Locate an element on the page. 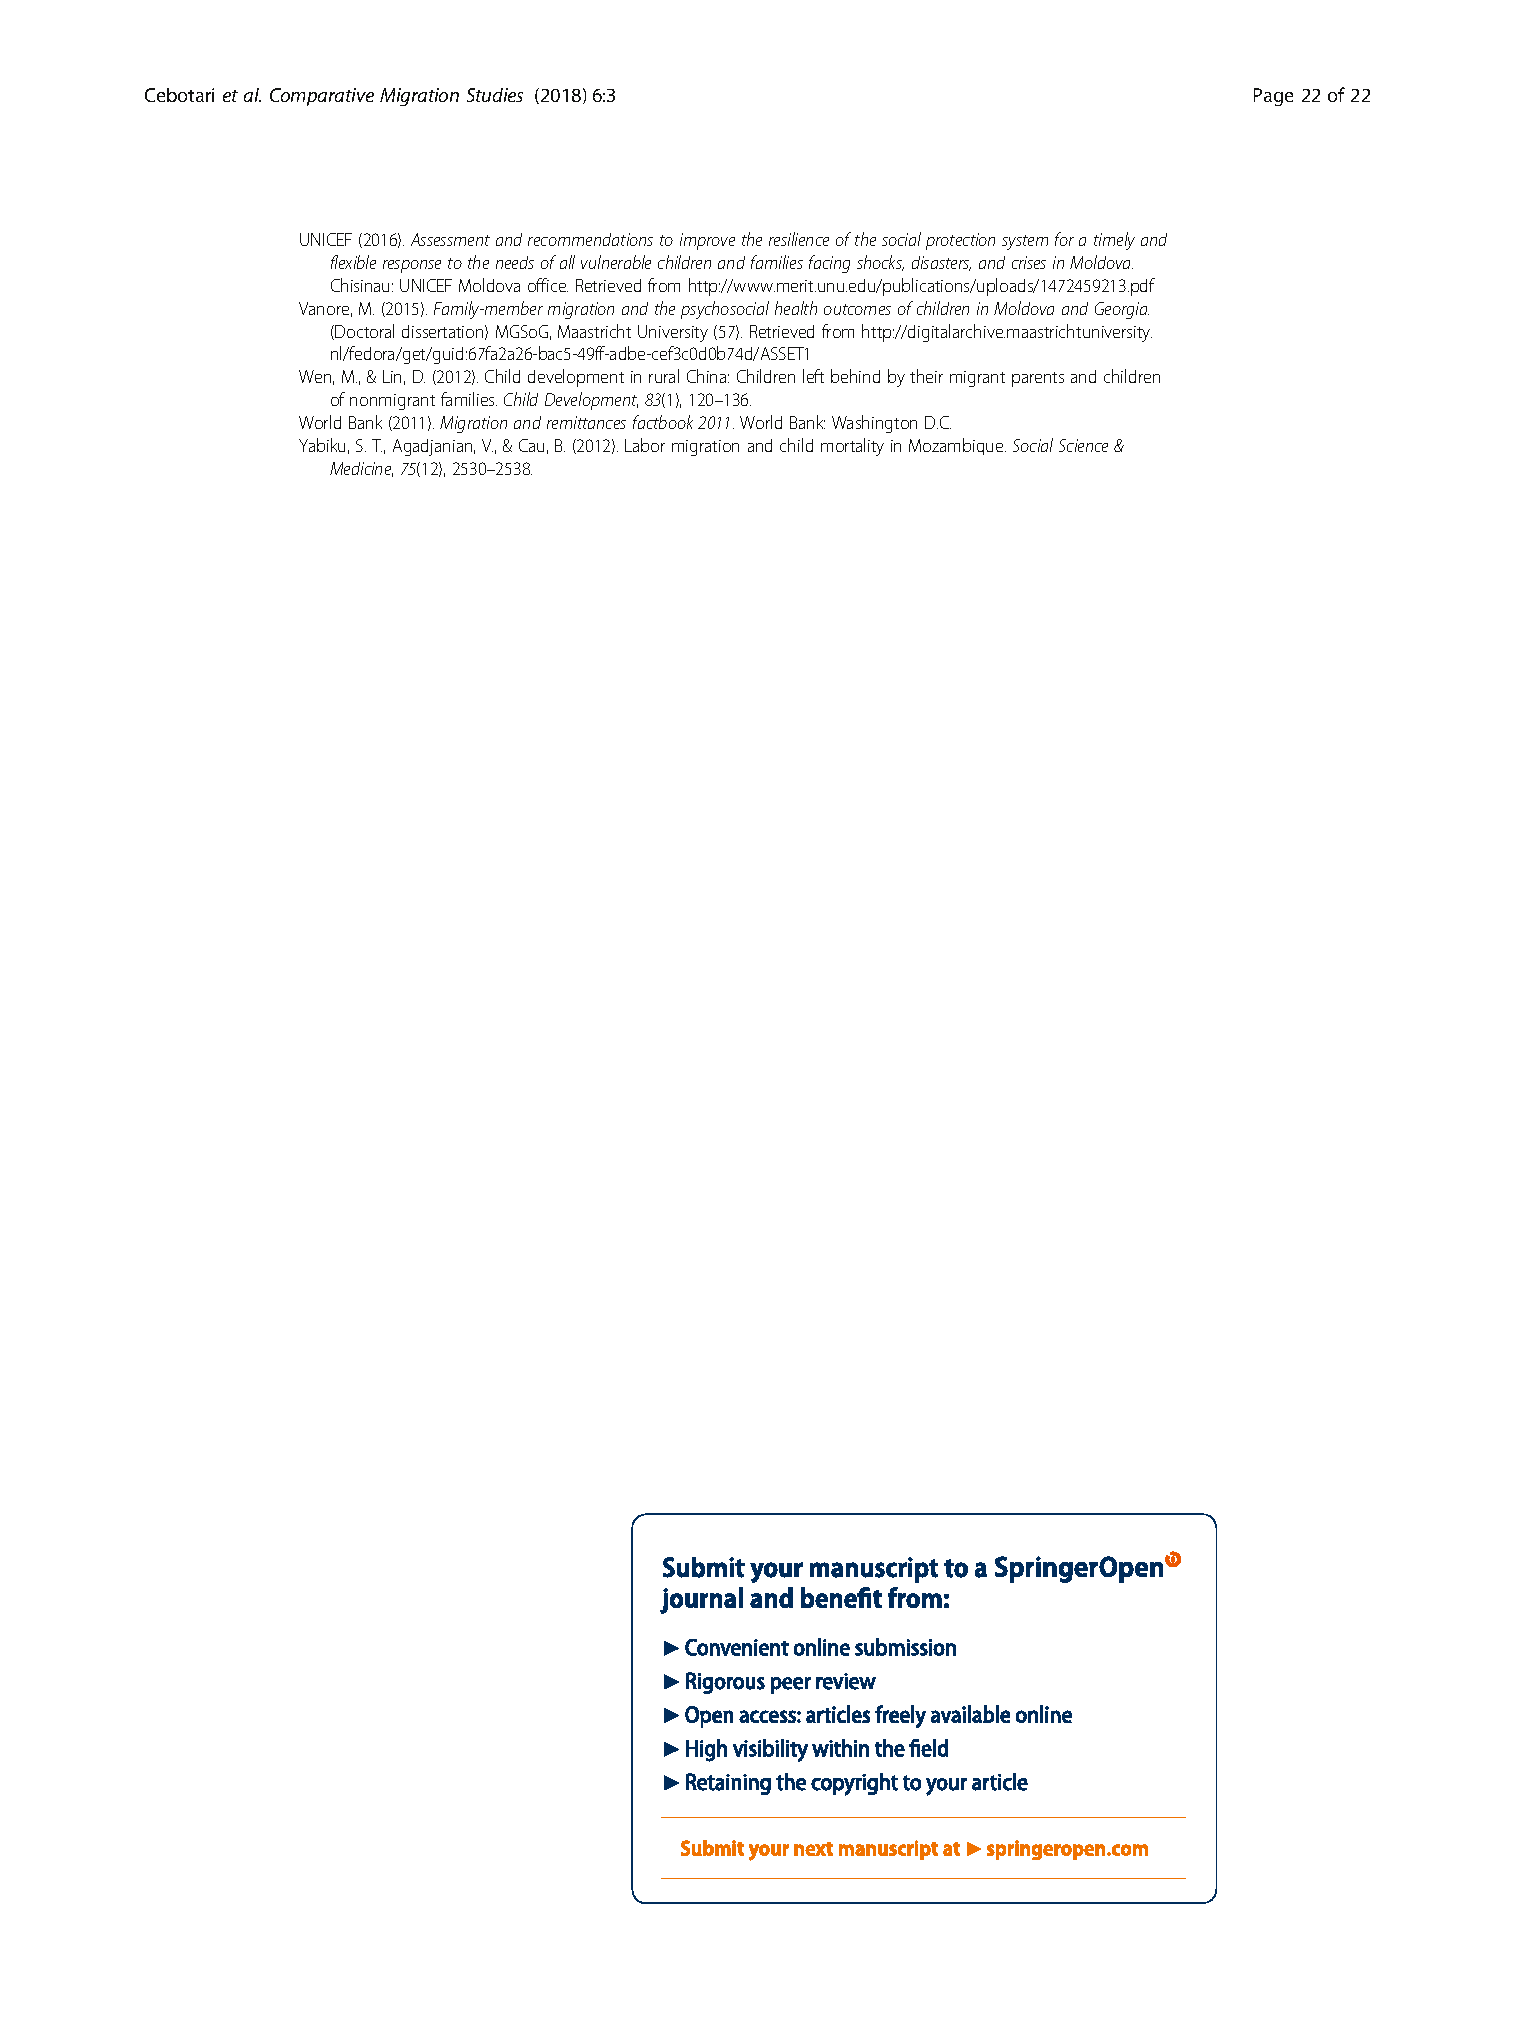  Comparative is located at coordinates (322, 97).
